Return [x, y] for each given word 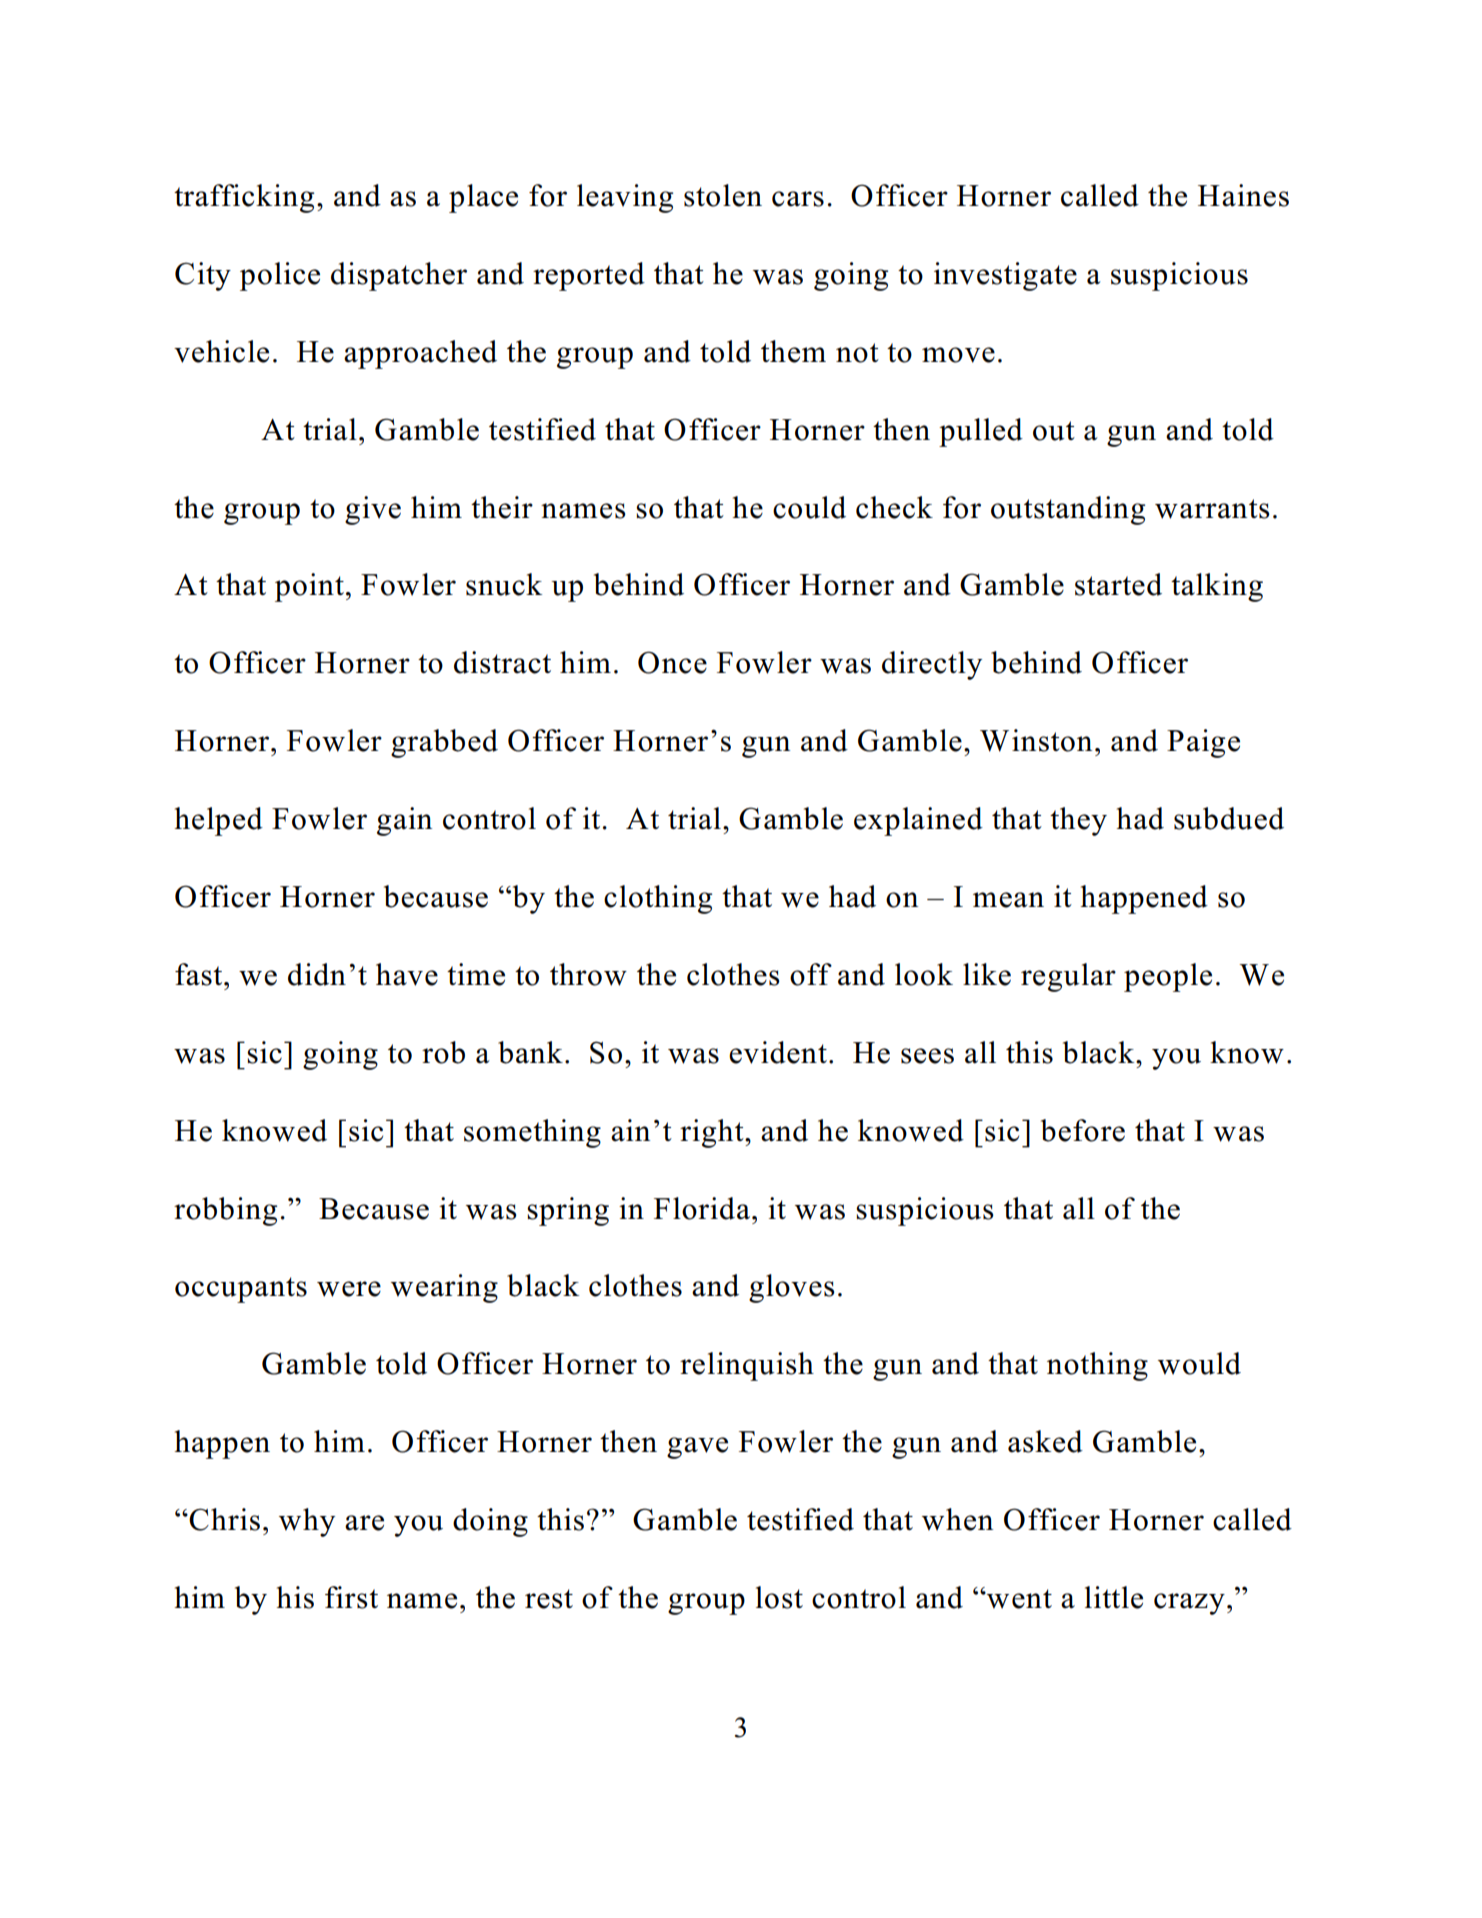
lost [779, 1597]
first [351, 1597]
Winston [1036, 740]
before [1083, 1130]
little [1114, 1597]
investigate [1005, 276]
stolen [723, 195]
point [309, 587]
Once [672, 662]
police [280, 276]
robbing [225, 1211]
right [713, 1133]
